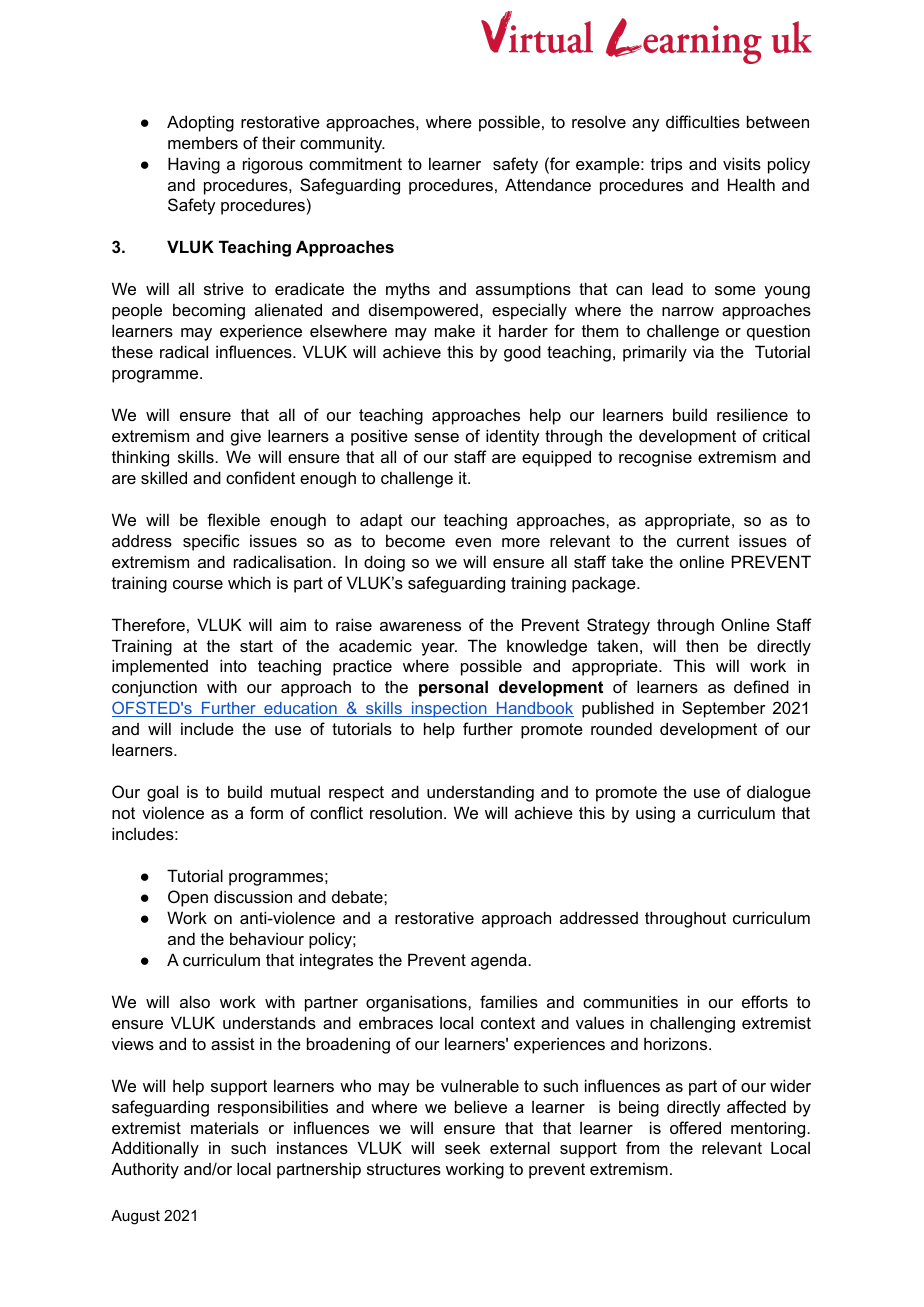  I want to click on become, so click(415, 540).
